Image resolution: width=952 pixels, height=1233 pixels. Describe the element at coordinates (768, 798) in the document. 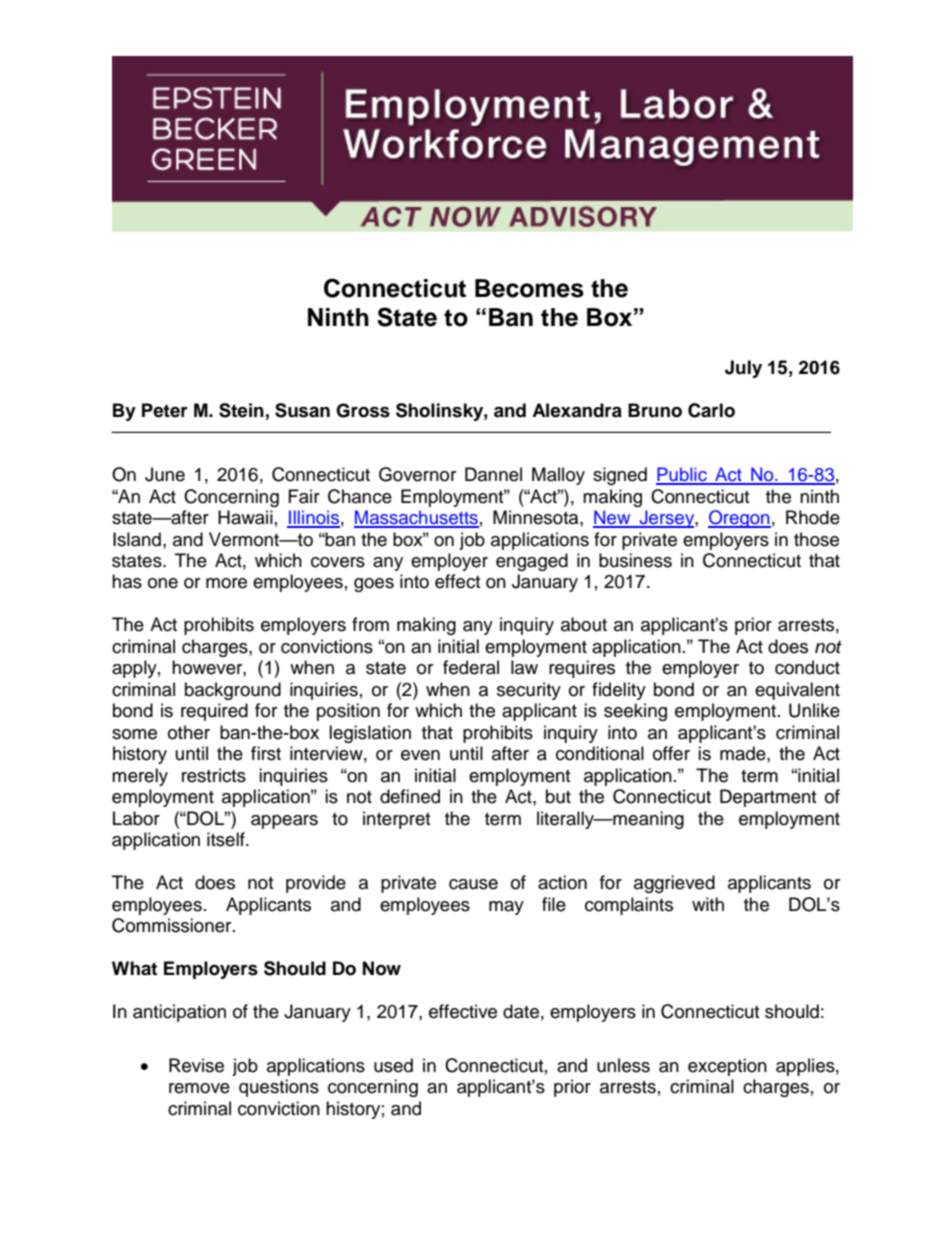

I see `Department` at that location.
